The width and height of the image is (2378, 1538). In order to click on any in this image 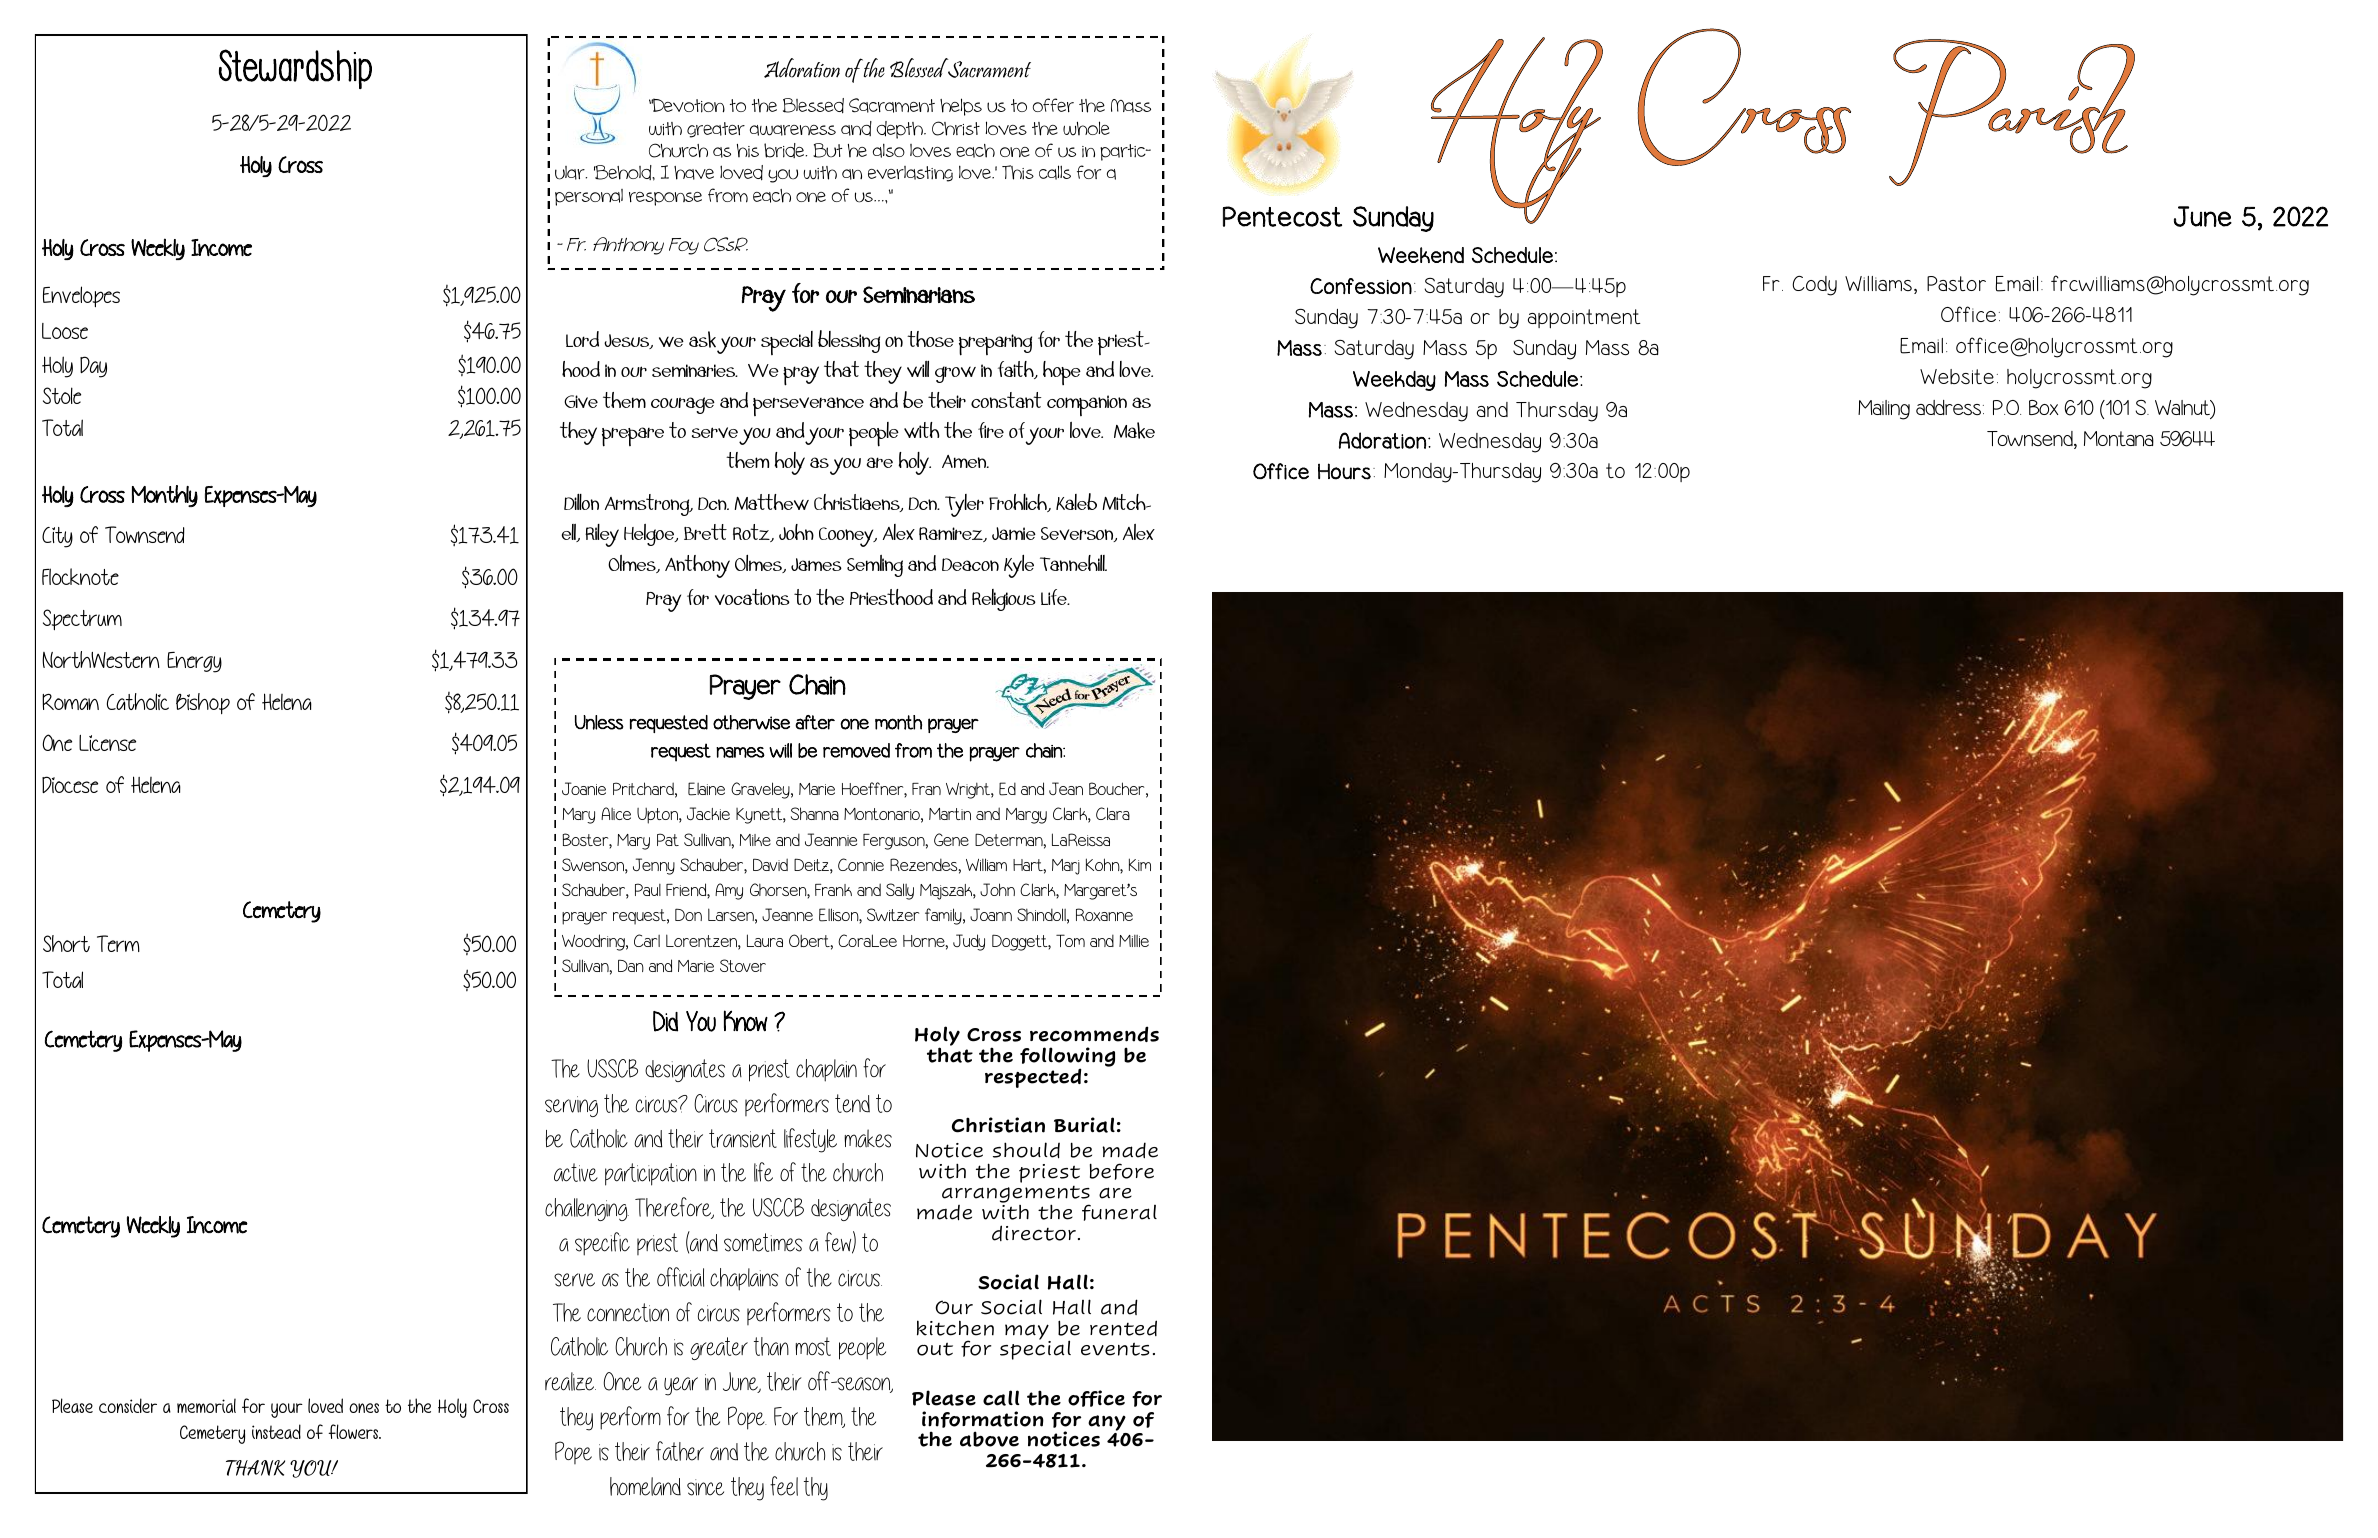, I will do `click(1107, 1423)`.
